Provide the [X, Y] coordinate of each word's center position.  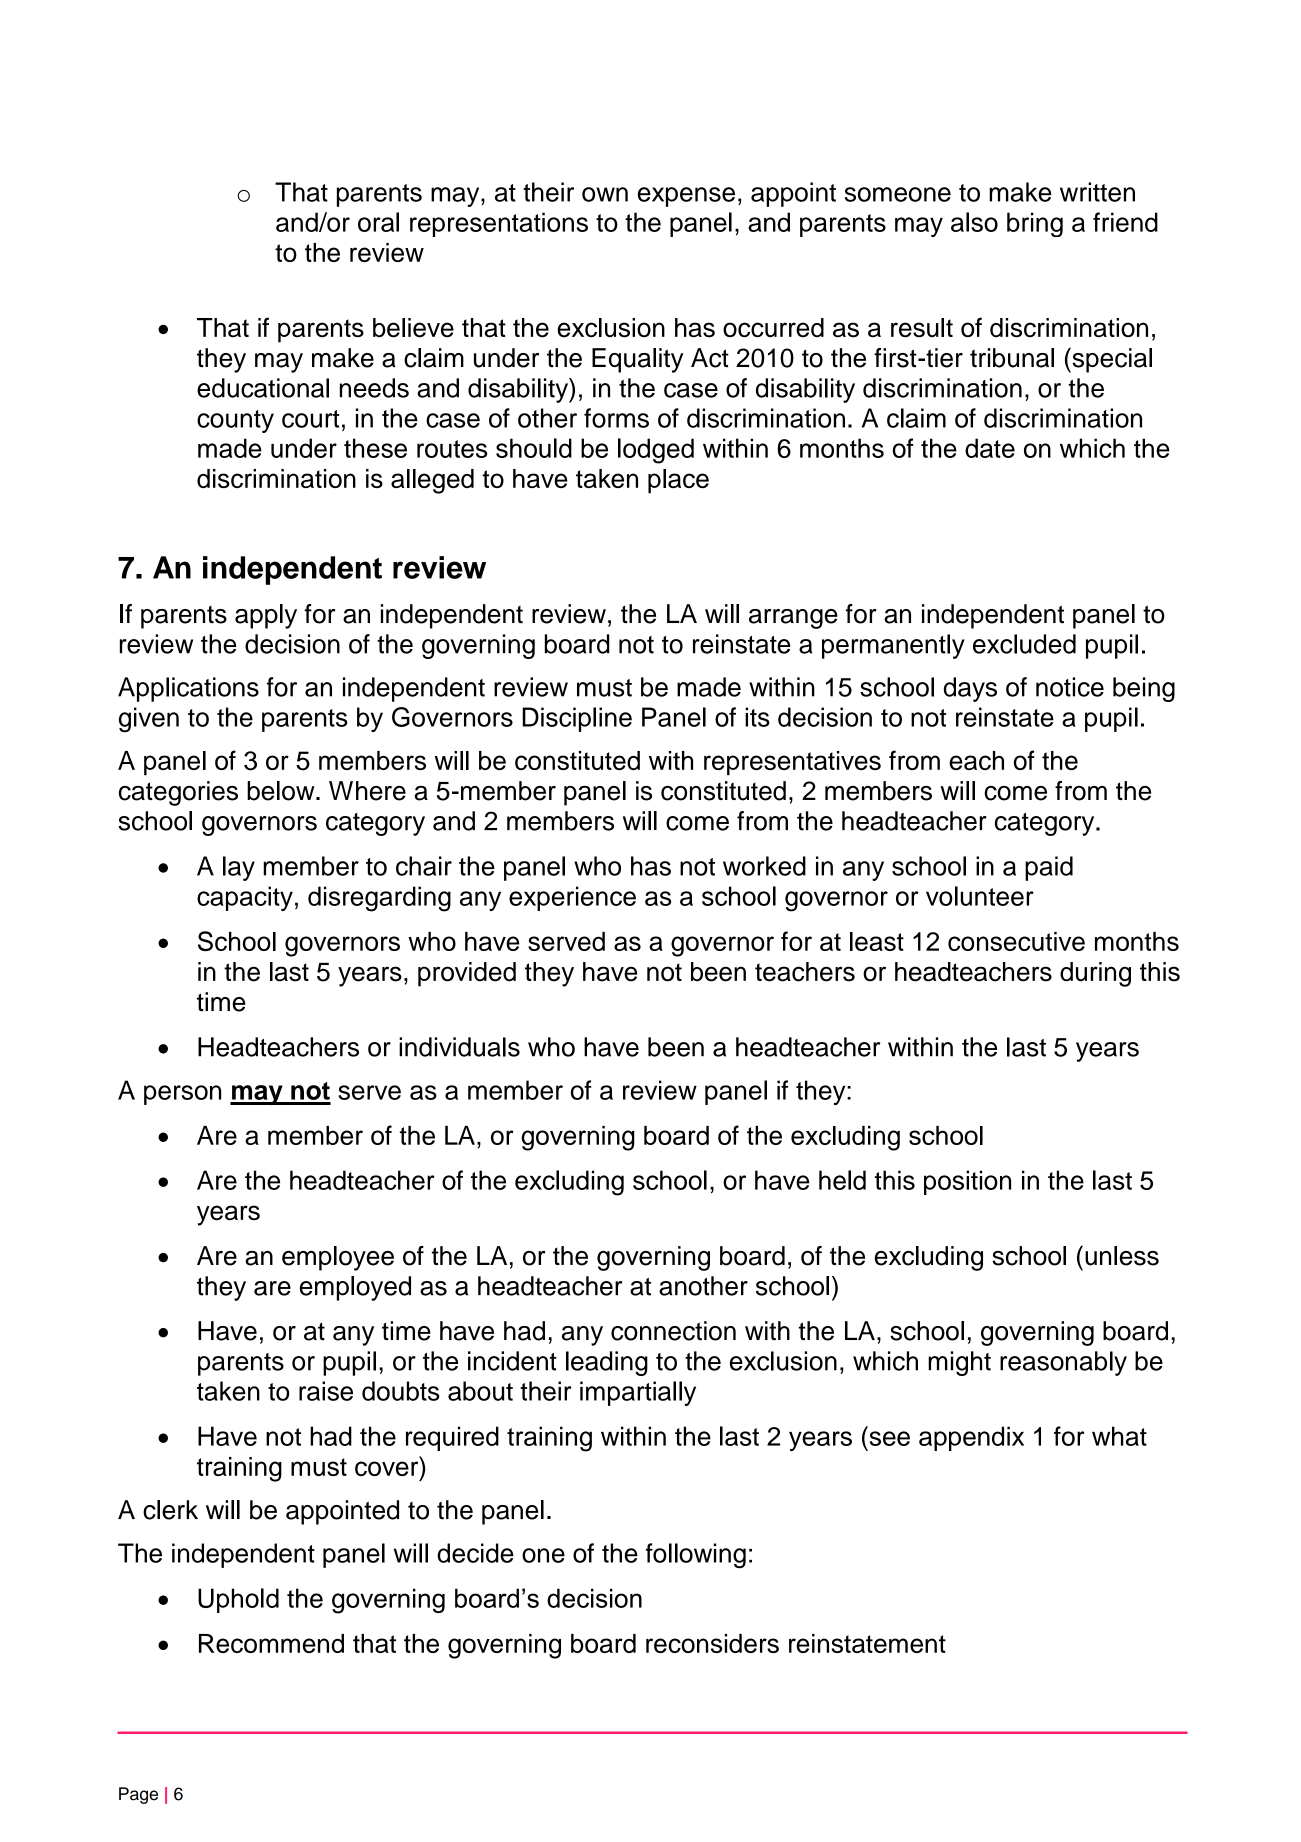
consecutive [1016, 941]
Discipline [577, 719]
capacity [245, 898]
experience [572, 898]
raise [326, 1391]
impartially [638, 1393]
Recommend [271, 1643]
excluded [1024, 644]
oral [378, 222]
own [605, 194]
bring [1035, 224]
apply [266, 616]
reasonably [1063, 1363]
